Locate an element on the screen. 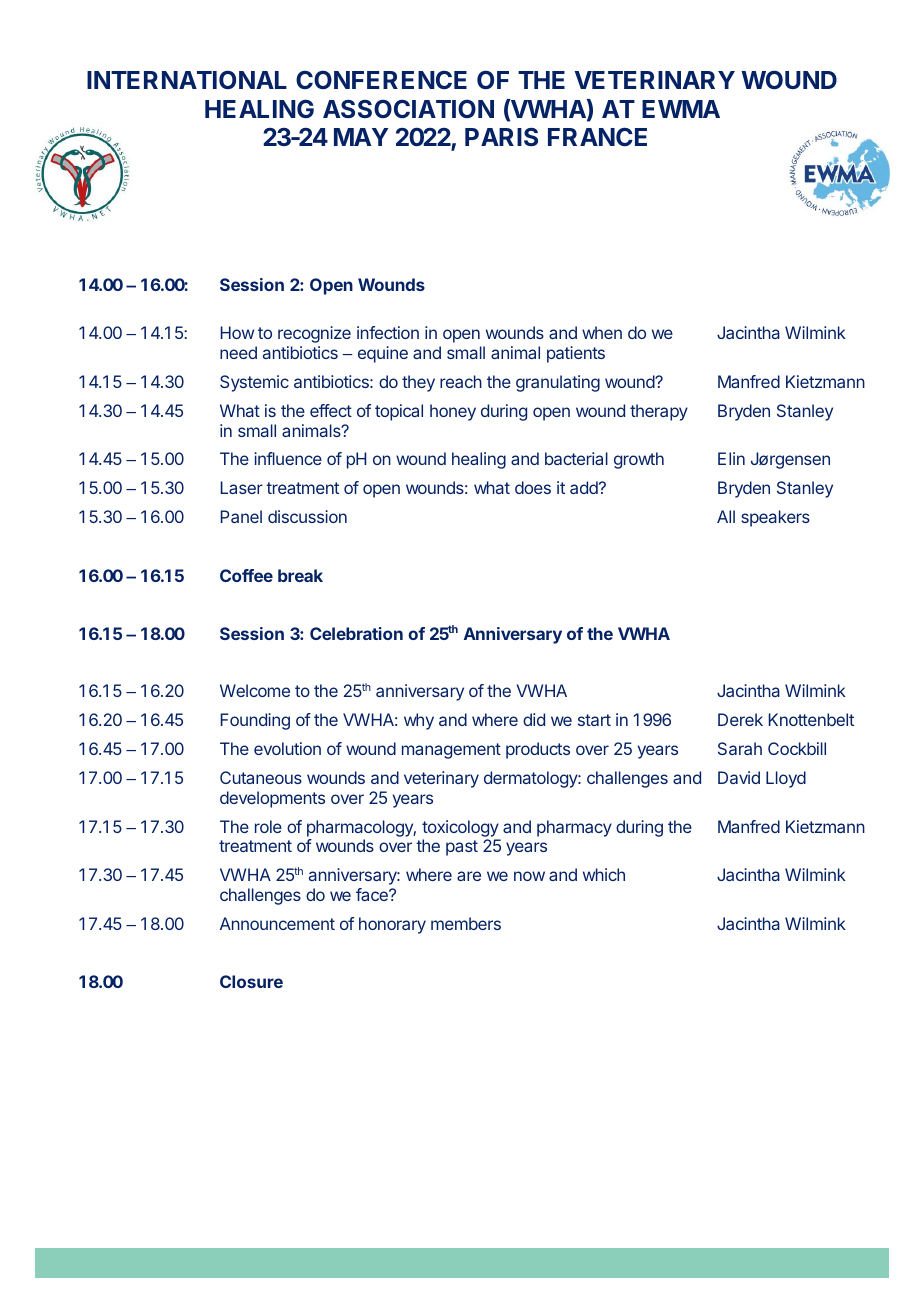 The height and width of the screenshot is (1308, 924). therapy is located at coordinates (659, 412).
